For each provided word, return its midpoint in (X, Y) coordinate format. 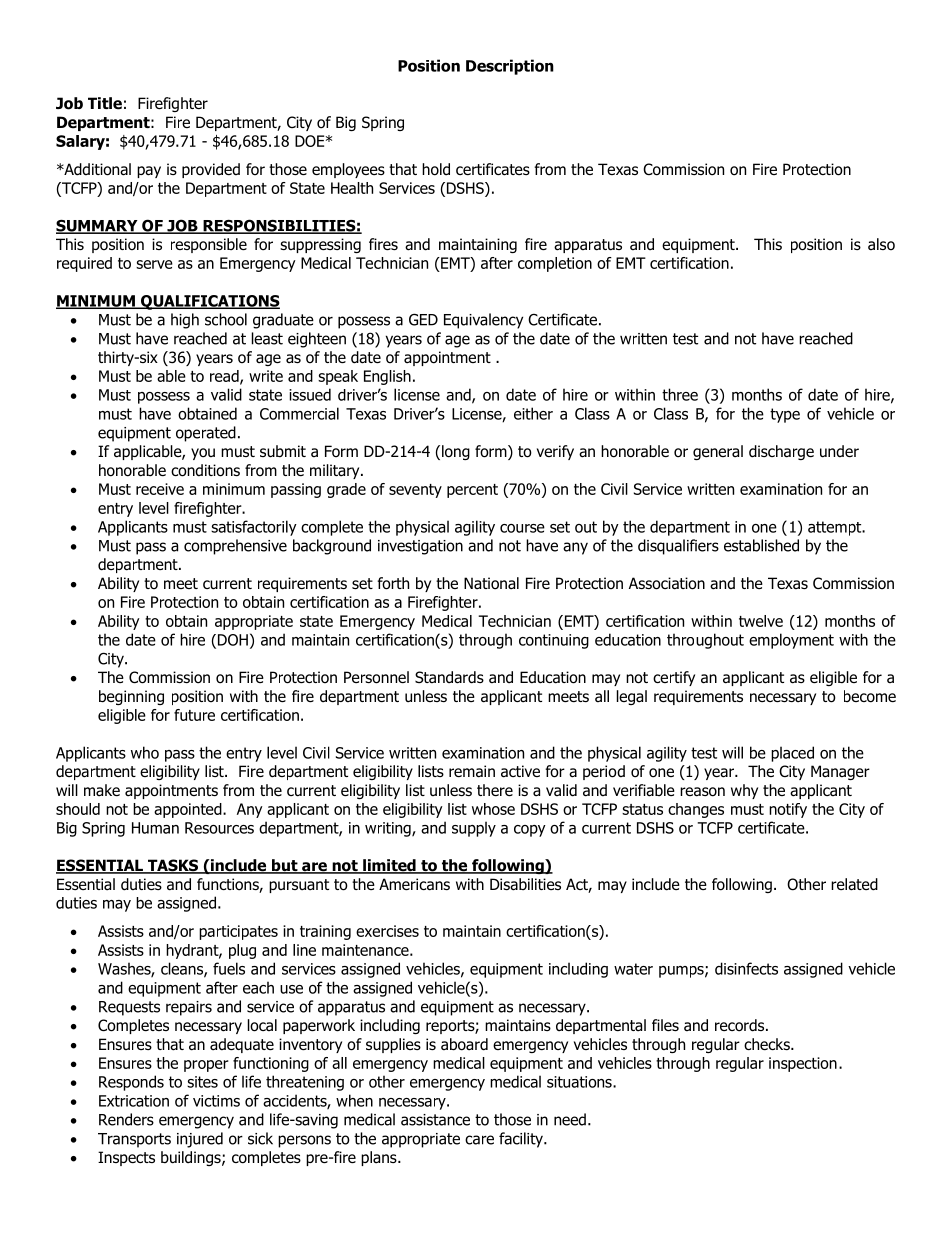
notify (788, 810)
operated (206, 434)
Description (510, 67)
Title (105, 103)
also (881, 244)
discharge (781, 452)
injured (200, 1140)
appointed (189, 810)
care (479, 1140)
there (495, 790)
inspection (803, 1064)
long (456, 452)
